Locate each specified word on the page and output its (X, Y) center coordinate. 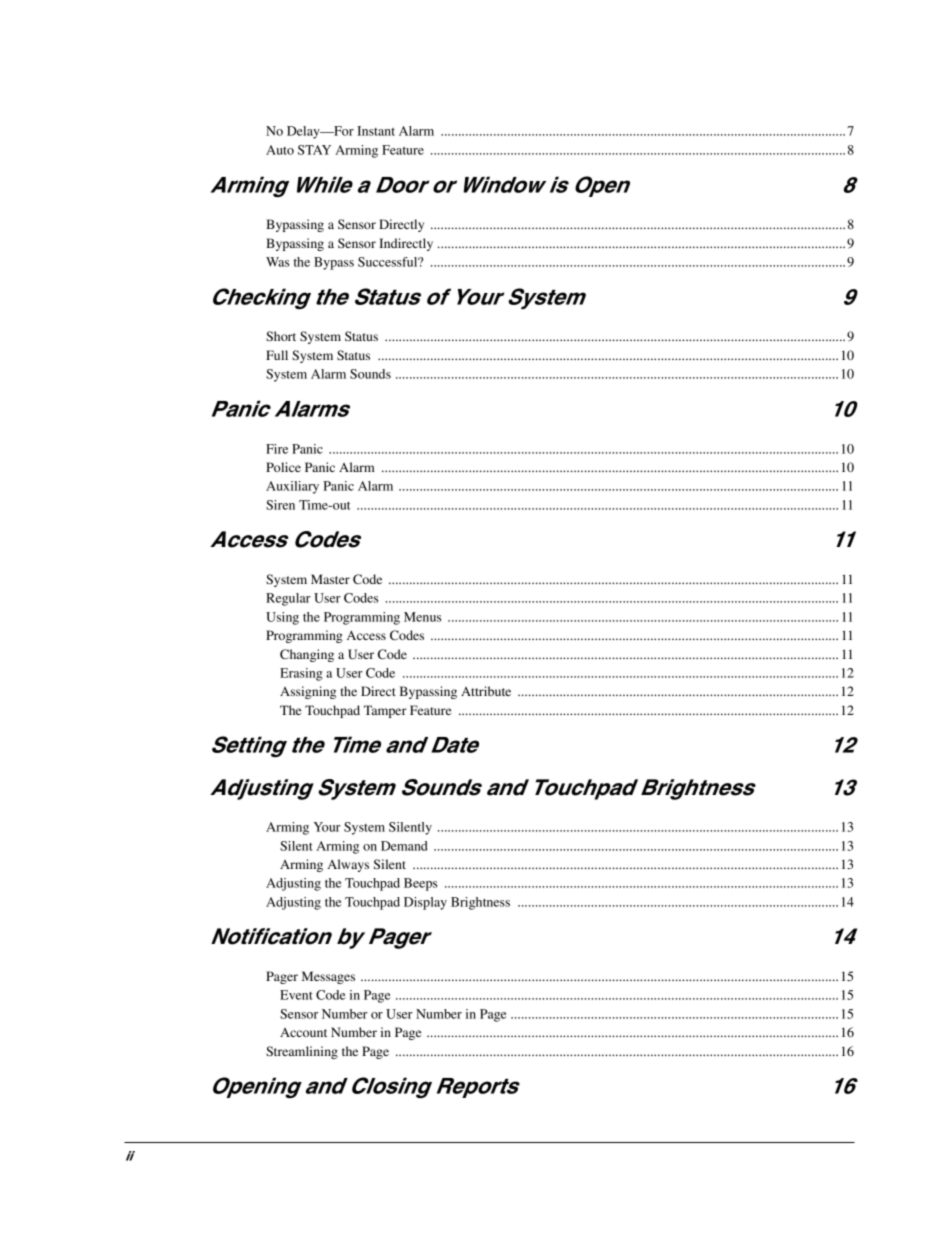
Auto (280, 150)
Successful (389, 262)
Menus (422, 617)
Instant (376, 131)
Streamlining (302, 1052)
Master (330, 579)
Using (282, 618)
